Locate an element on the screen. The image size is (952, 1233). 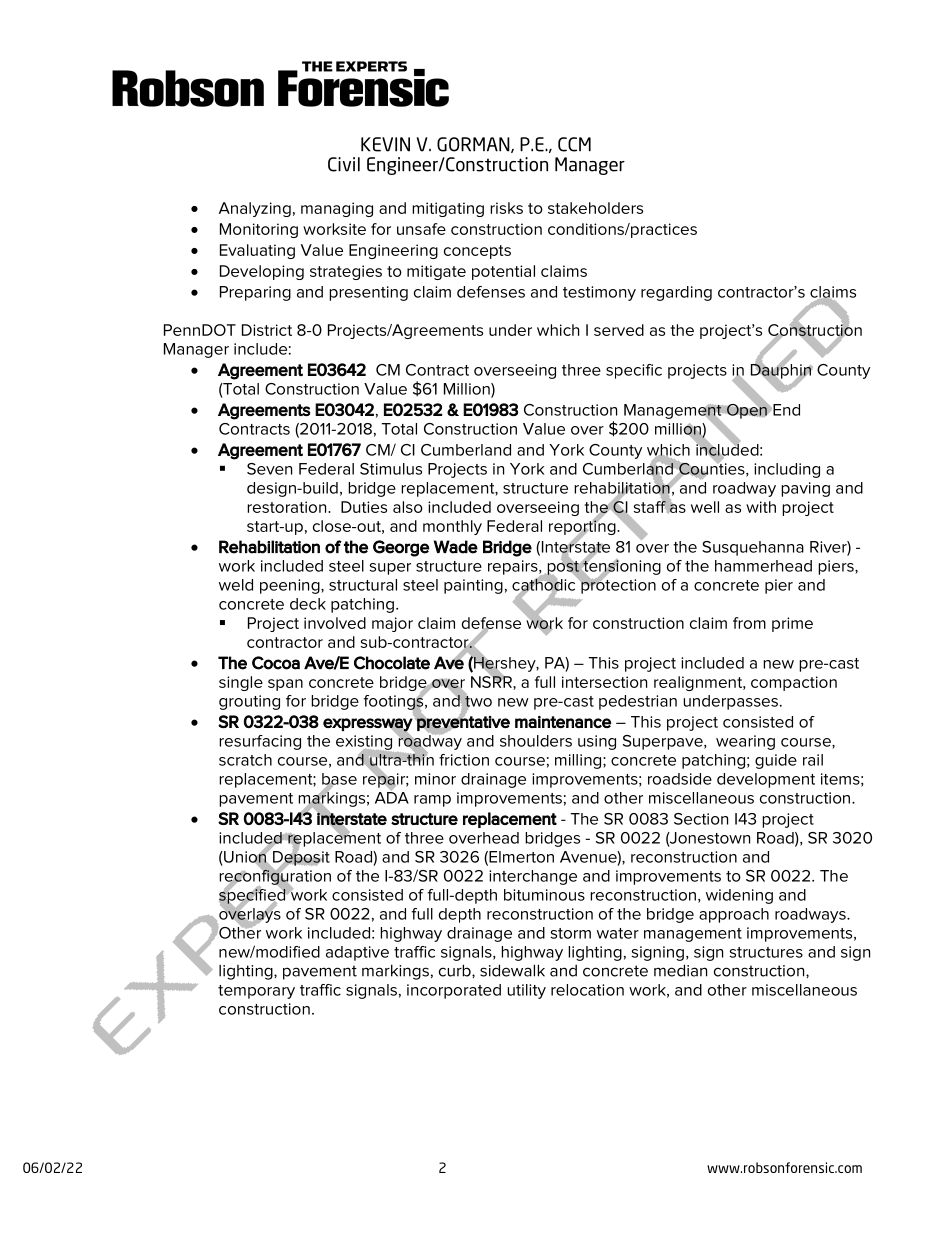
stakeholders is located at coordinates (595, 208).
